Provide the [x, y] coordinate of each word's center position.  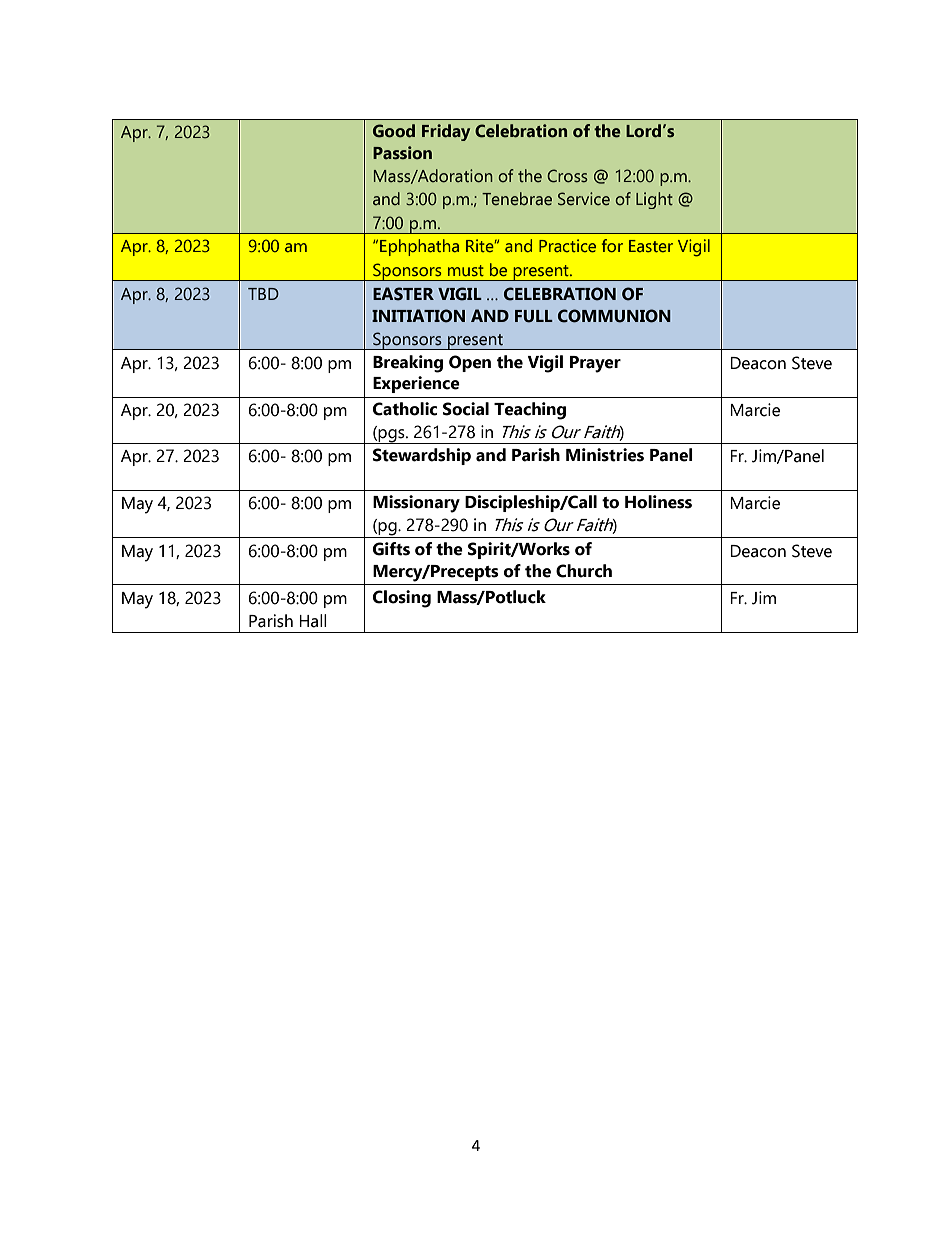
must [466, 270]
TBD [263, 294]
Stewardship [422, 456]
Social [466, 409]
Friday [446, 132]
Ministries [605, 455]
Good [394, 131]
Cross [567, 176]
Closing [402, 599]
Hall [313, 621]
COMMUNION [614, 316]
